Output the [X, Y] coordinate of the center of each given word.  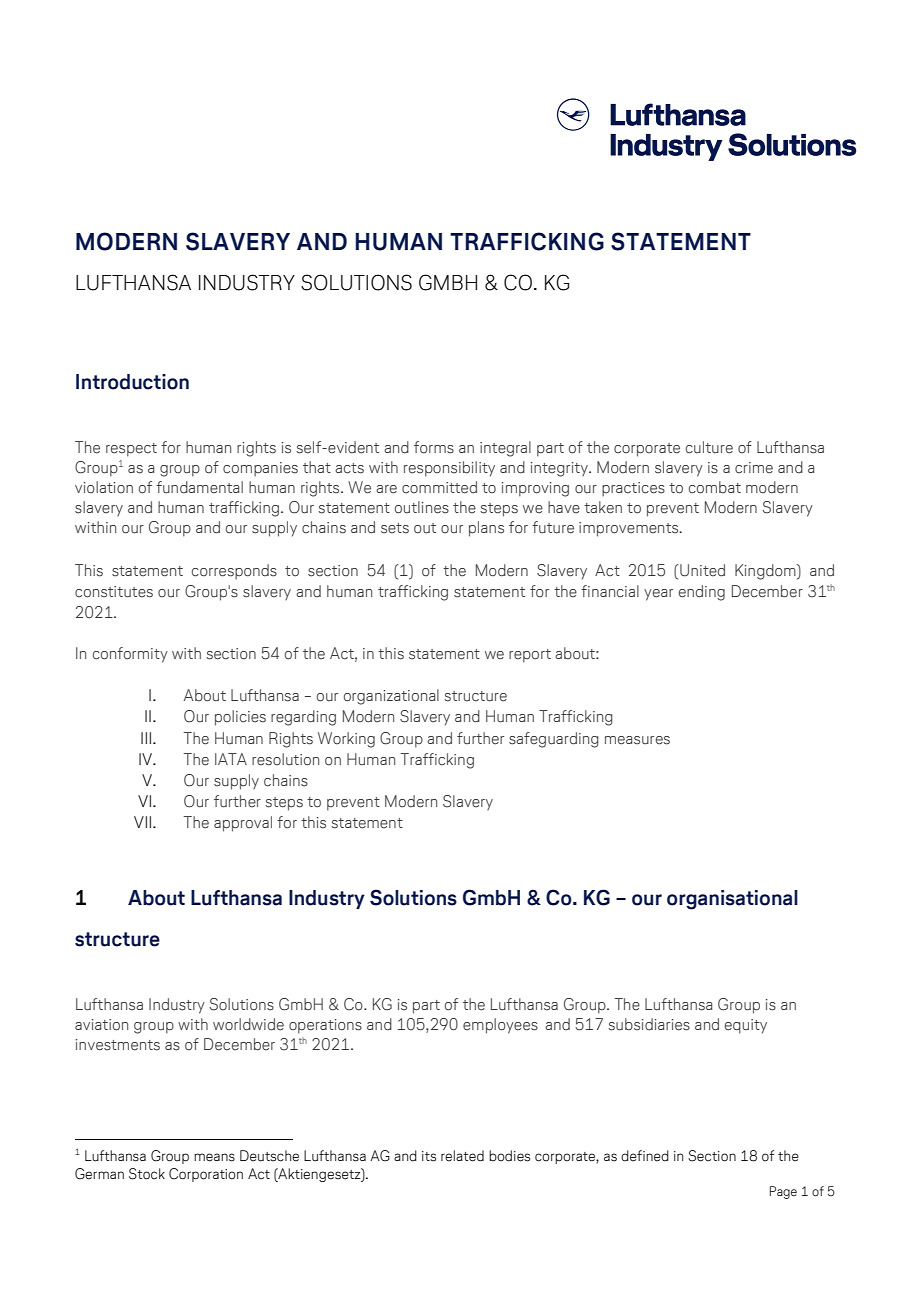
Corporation [206, 1175]
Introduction [132, 382]
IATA [231, 759]
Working [346, 740]
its [429, 1156]
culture [709, 447]
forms [434, 447]
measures [637, 740]
